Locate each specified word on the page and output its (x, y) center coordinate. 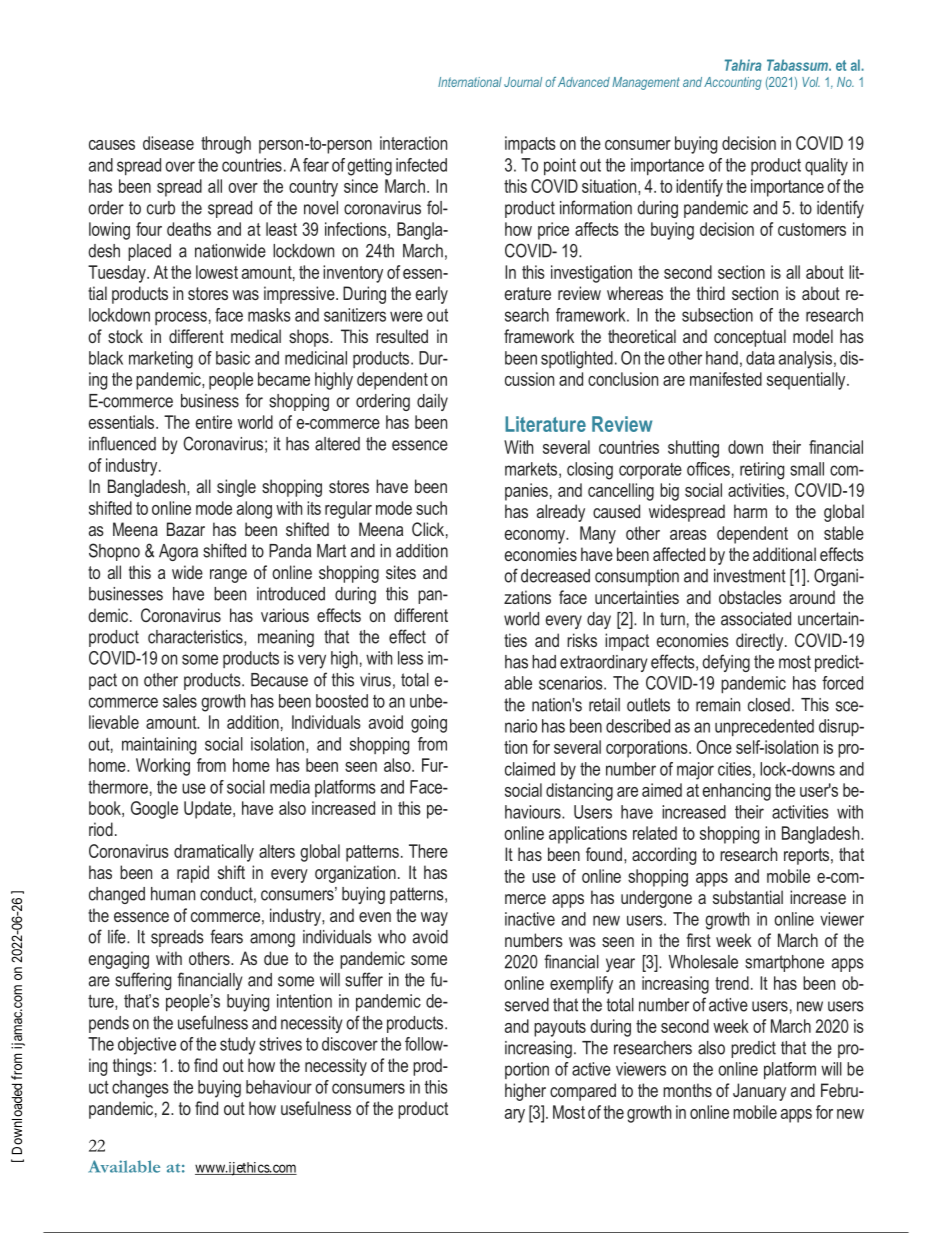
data (760, 358)
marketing (161, 360)
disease (168, 143)
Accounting (733, 83)
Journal (523, 82)
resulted (402, 336)
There (428, 851)
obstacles (750, 597)
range (228, 576)
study (238, 1046)
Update (209, 810)
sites (401, 572)
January (759, 1092)
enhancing (737, 792)
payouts (560, 1028)
